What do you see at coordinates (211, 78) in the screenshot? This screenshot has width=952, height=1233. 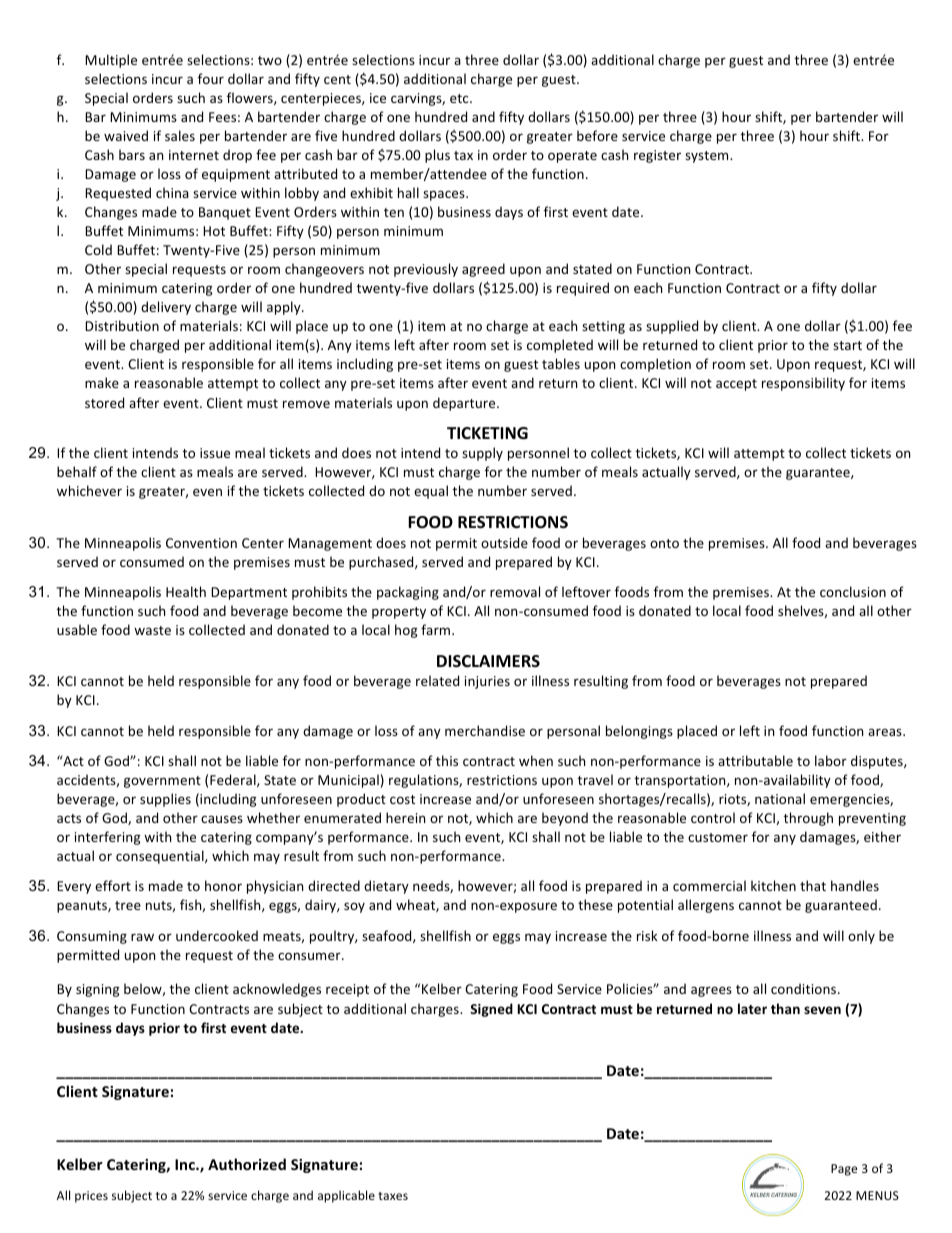 I see `four` at bounding box center [211, 78].
